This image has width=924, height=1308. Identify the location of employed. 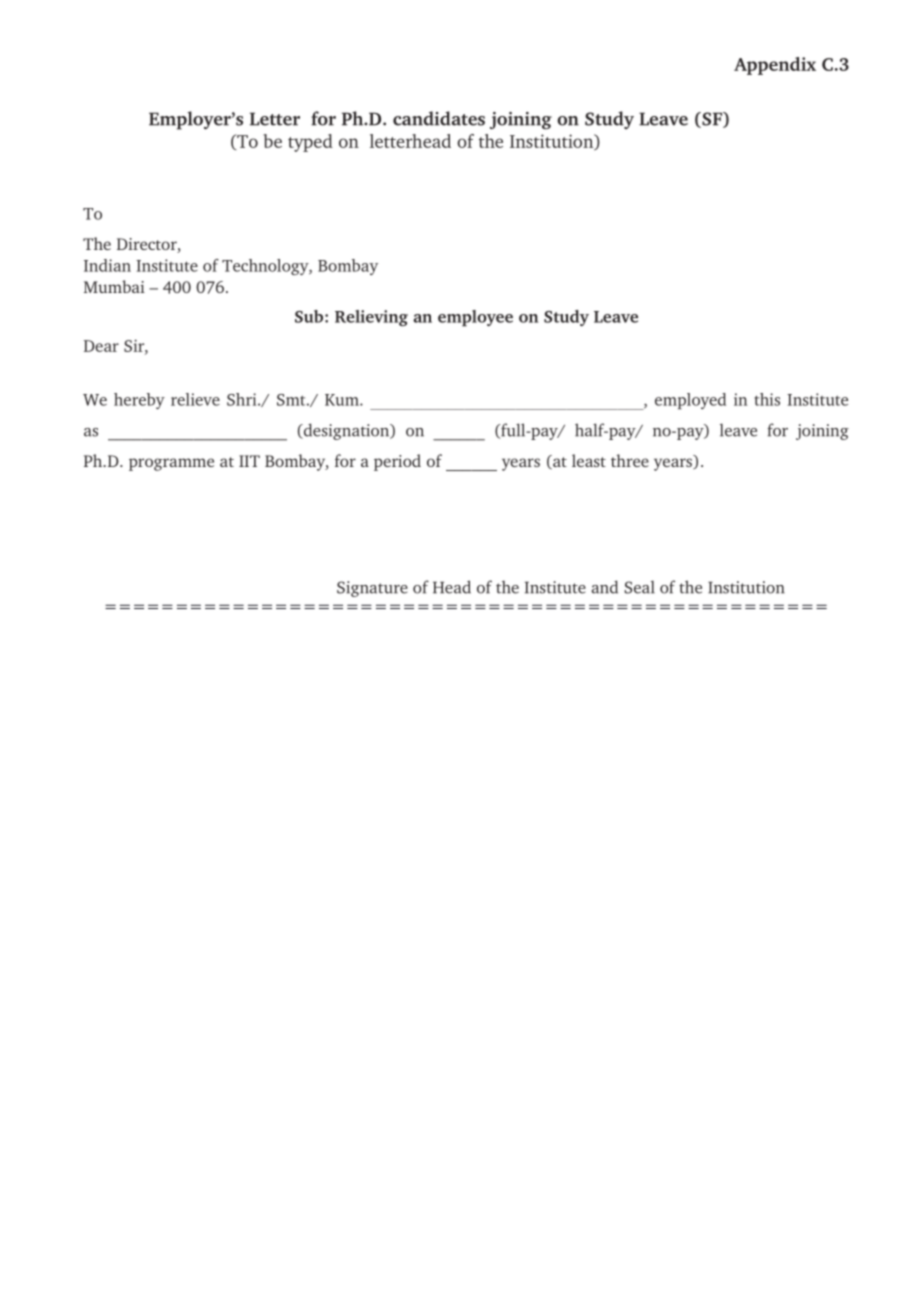
(690, 401).
